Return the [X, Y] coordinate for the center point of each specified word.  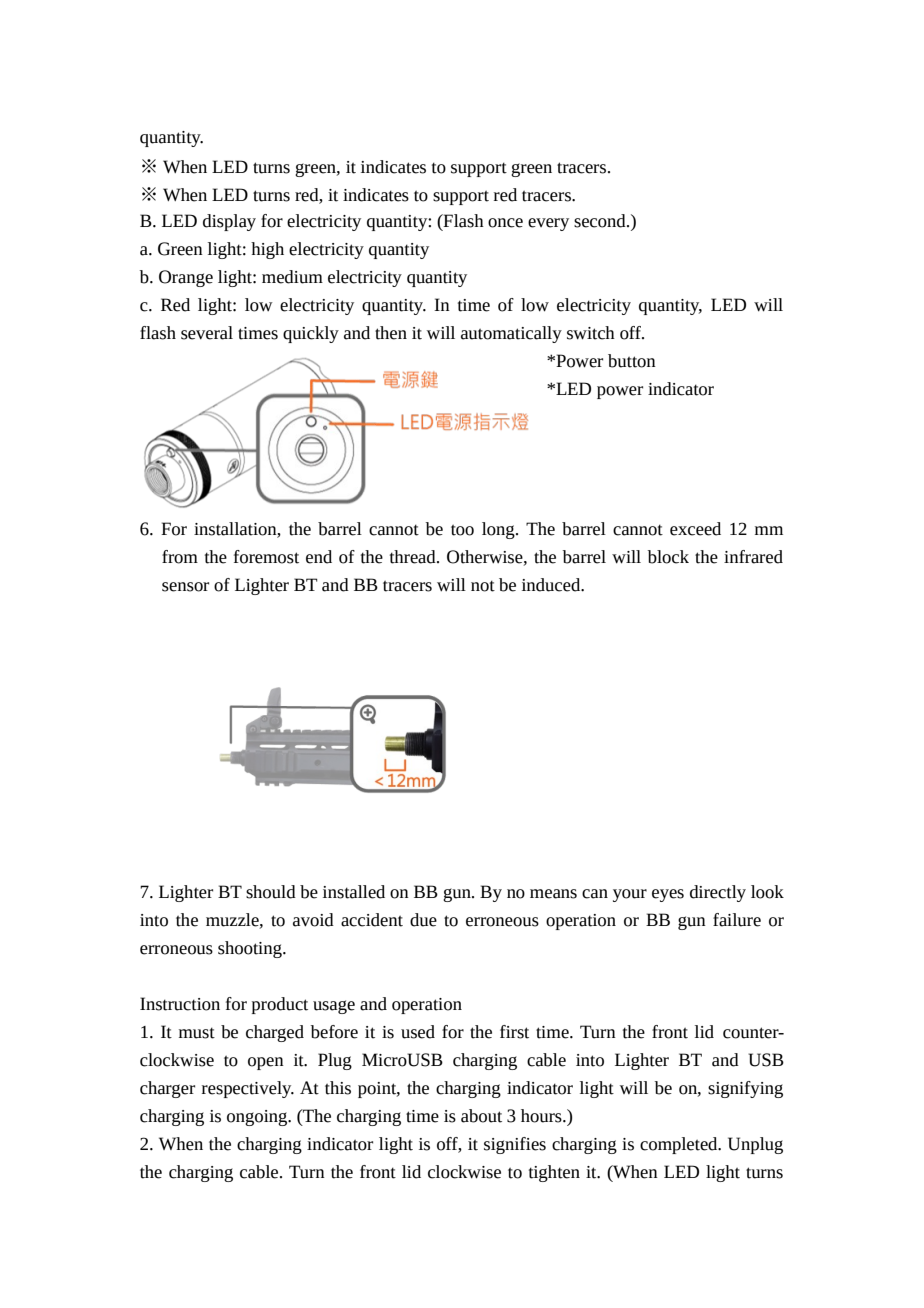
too [462, 530]
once [505, 223]
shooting [251, 949]
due [423, 920]
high [267, 250]
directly [718, 893]
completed [680, 1145]
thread [414, 557]
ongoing [258, 1118]
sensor [185, 587]
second [601, 221]
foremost [266, 557]
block [668, 557]
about [481, 1116]
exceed [695, 529]
